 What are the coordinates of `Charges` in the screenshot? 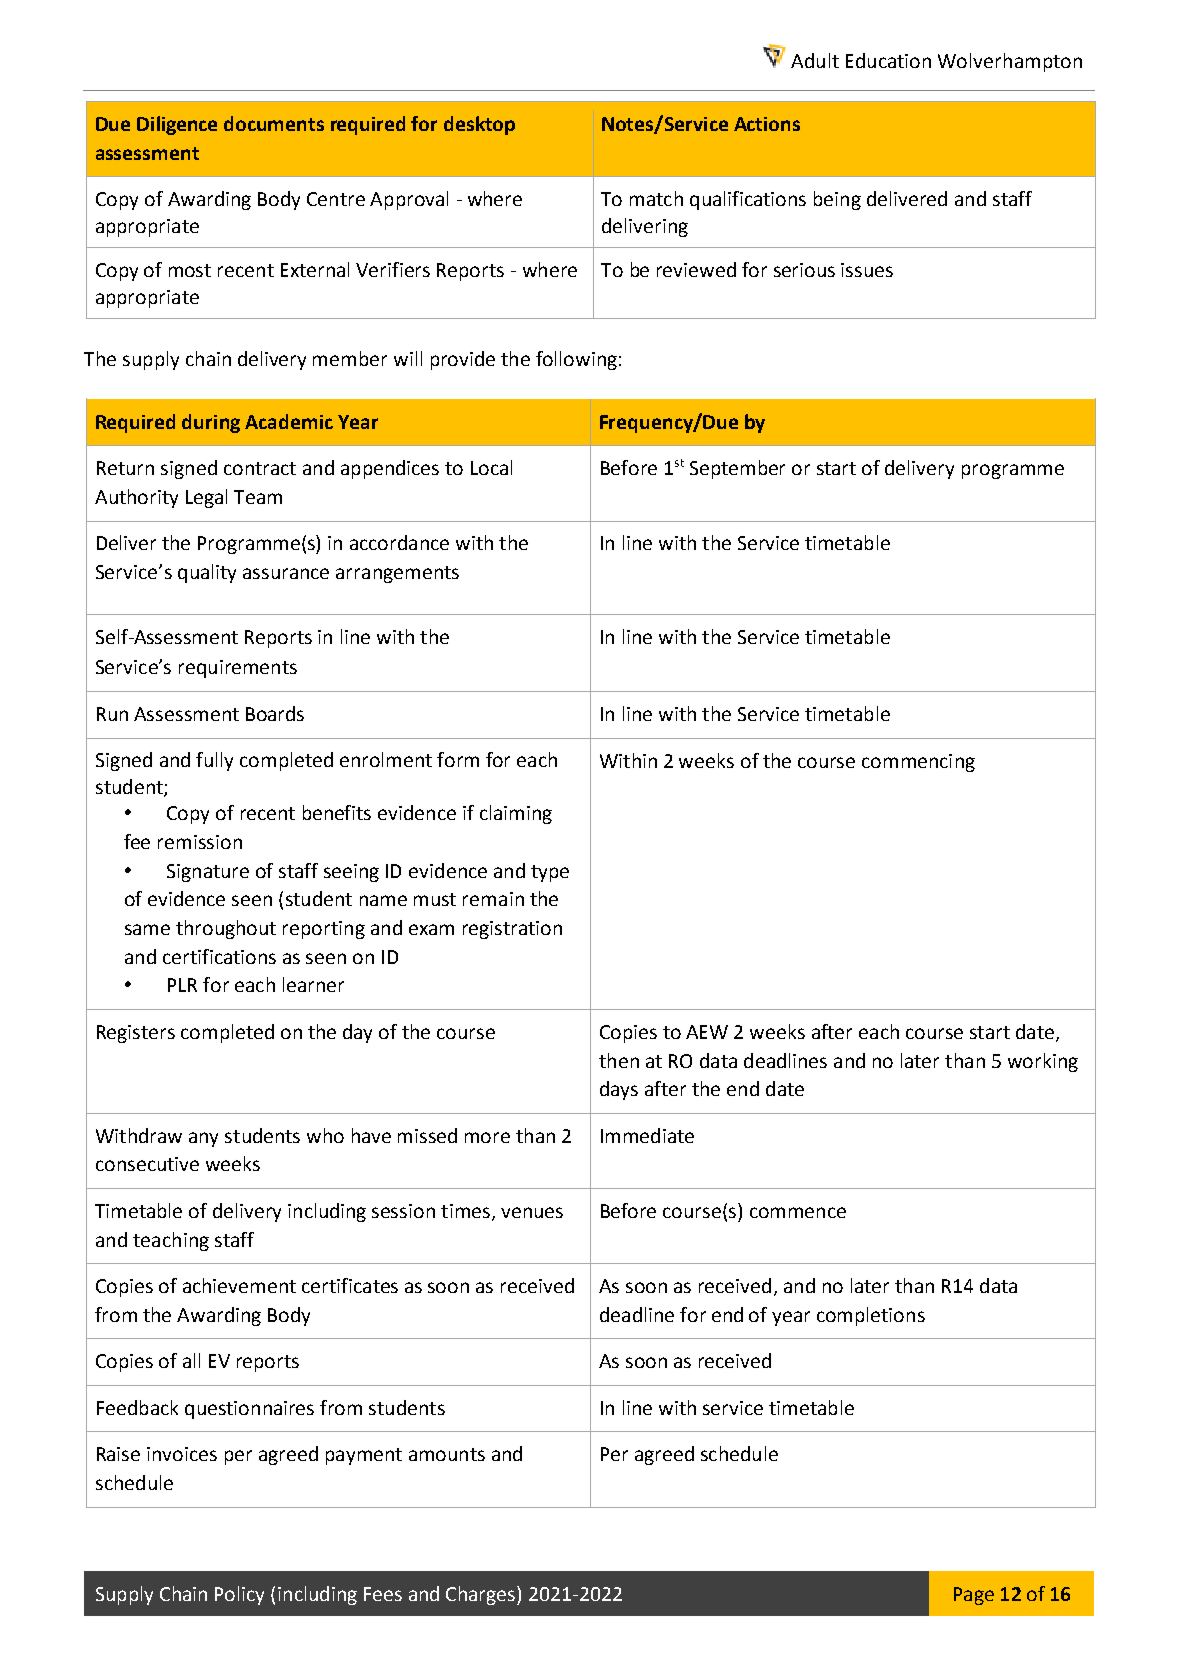 It's located at (482, 1595).
